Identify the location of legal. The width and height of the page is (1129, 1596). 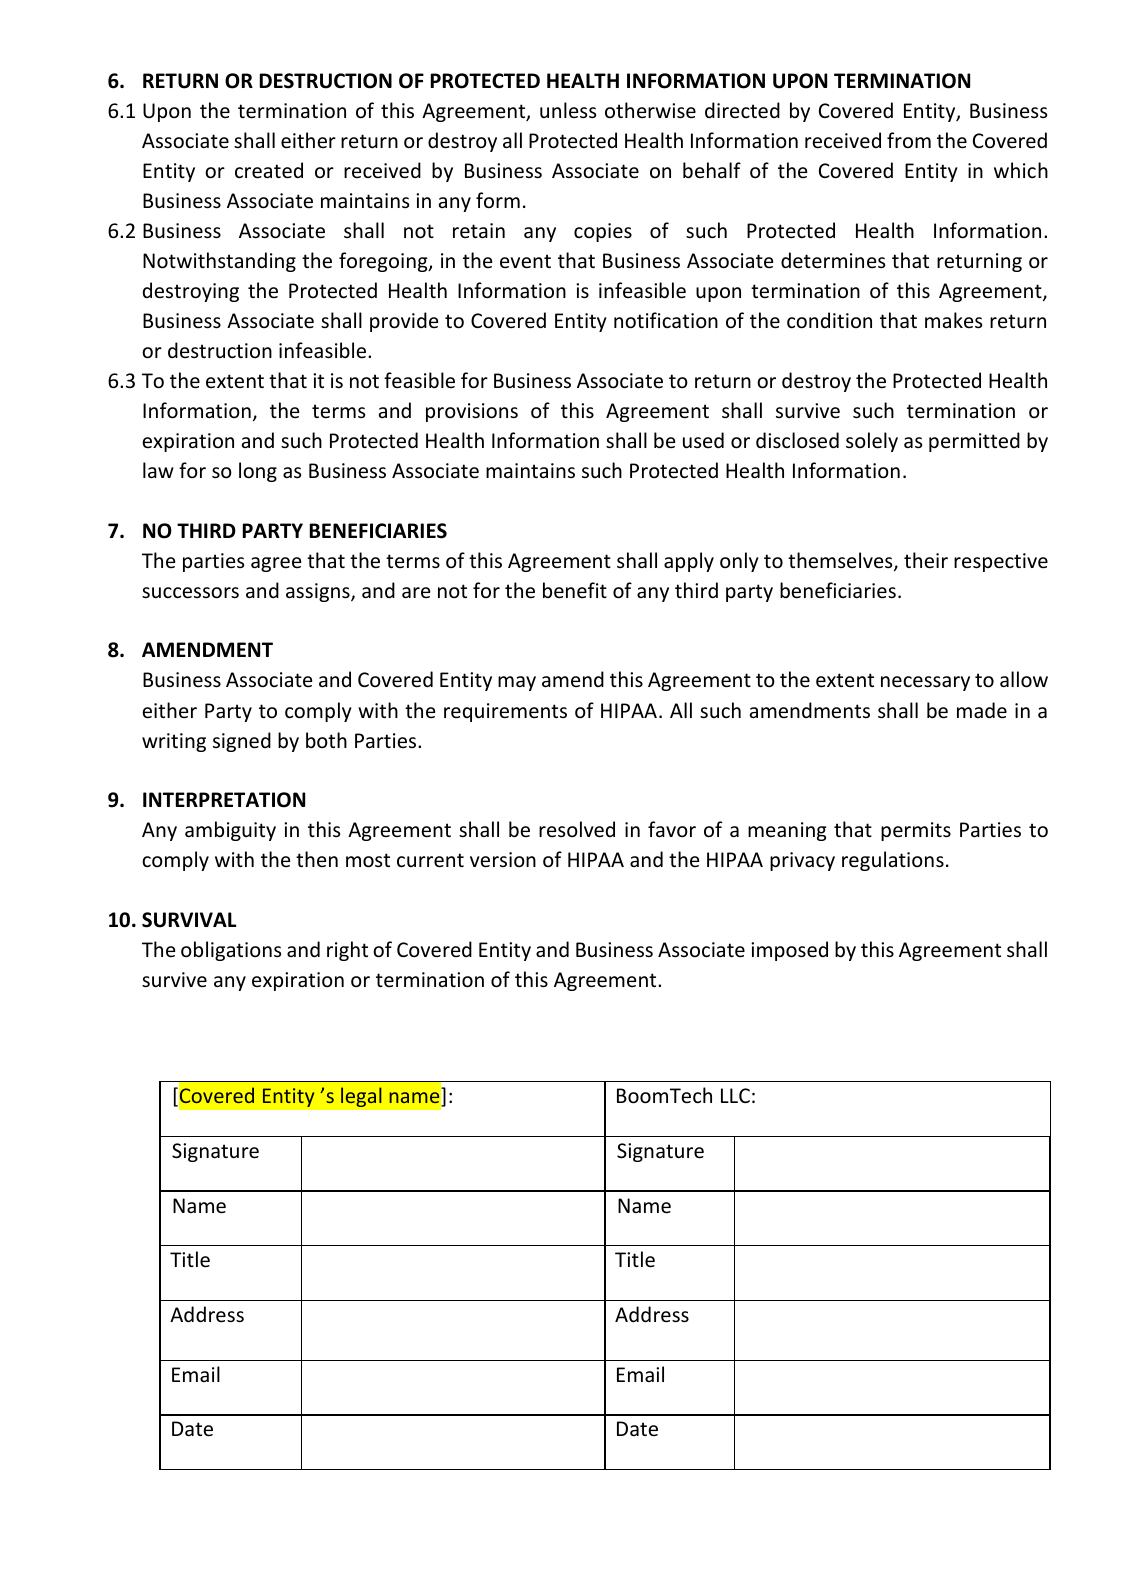
(361, 1097).
